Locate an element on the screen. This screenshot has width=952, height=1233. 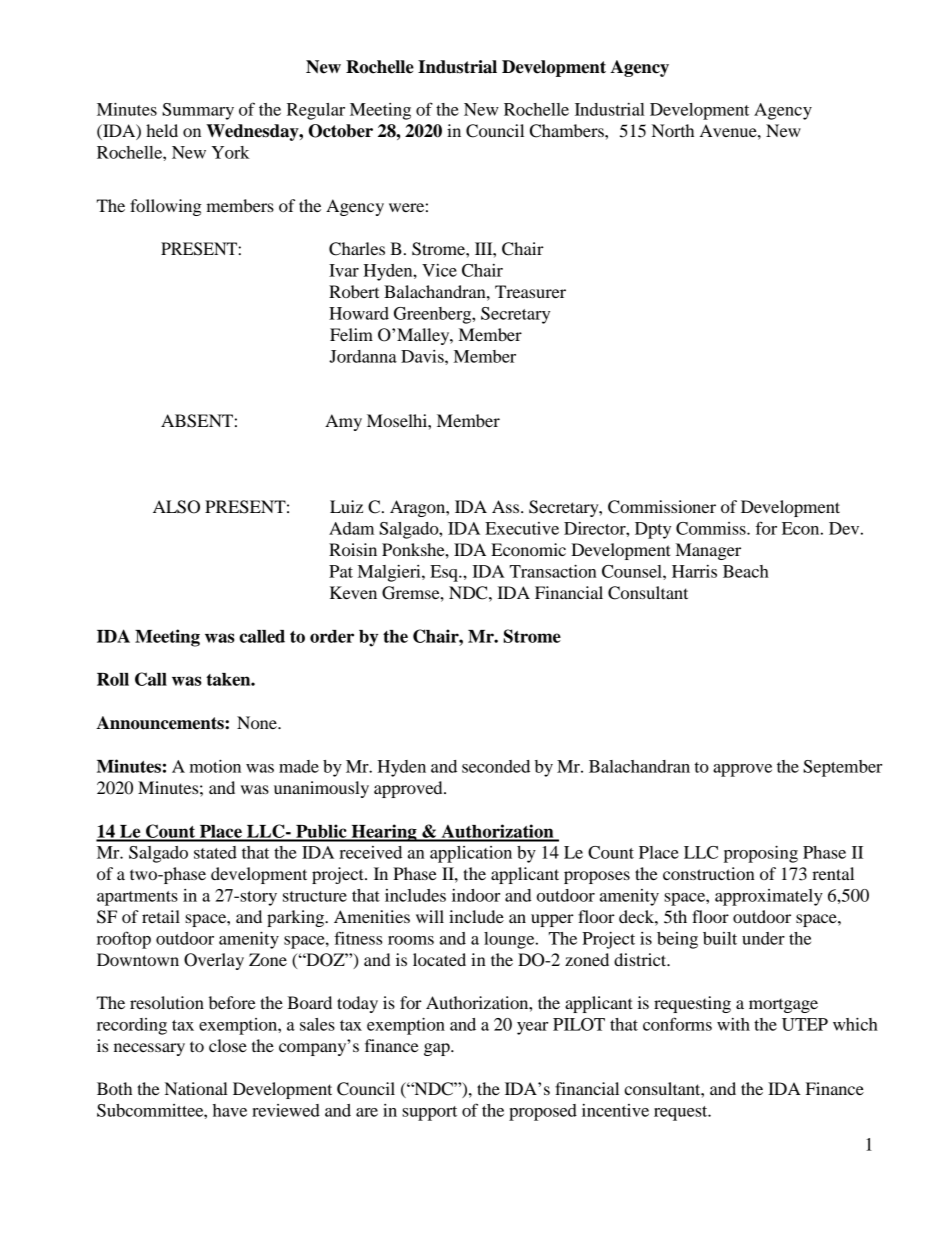
North is located at coordinates (673, 130).
